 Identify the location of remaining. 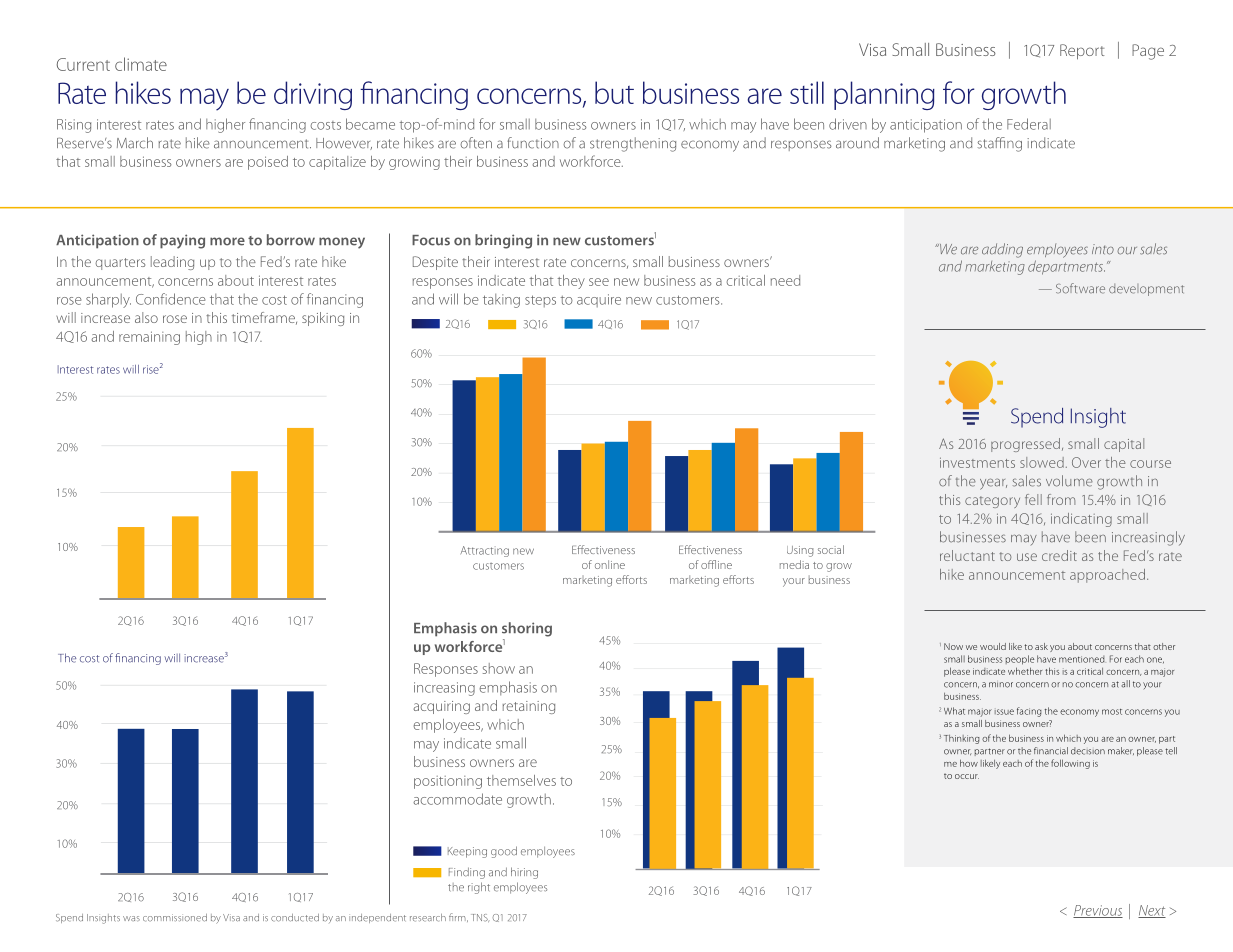
(149, 338).
